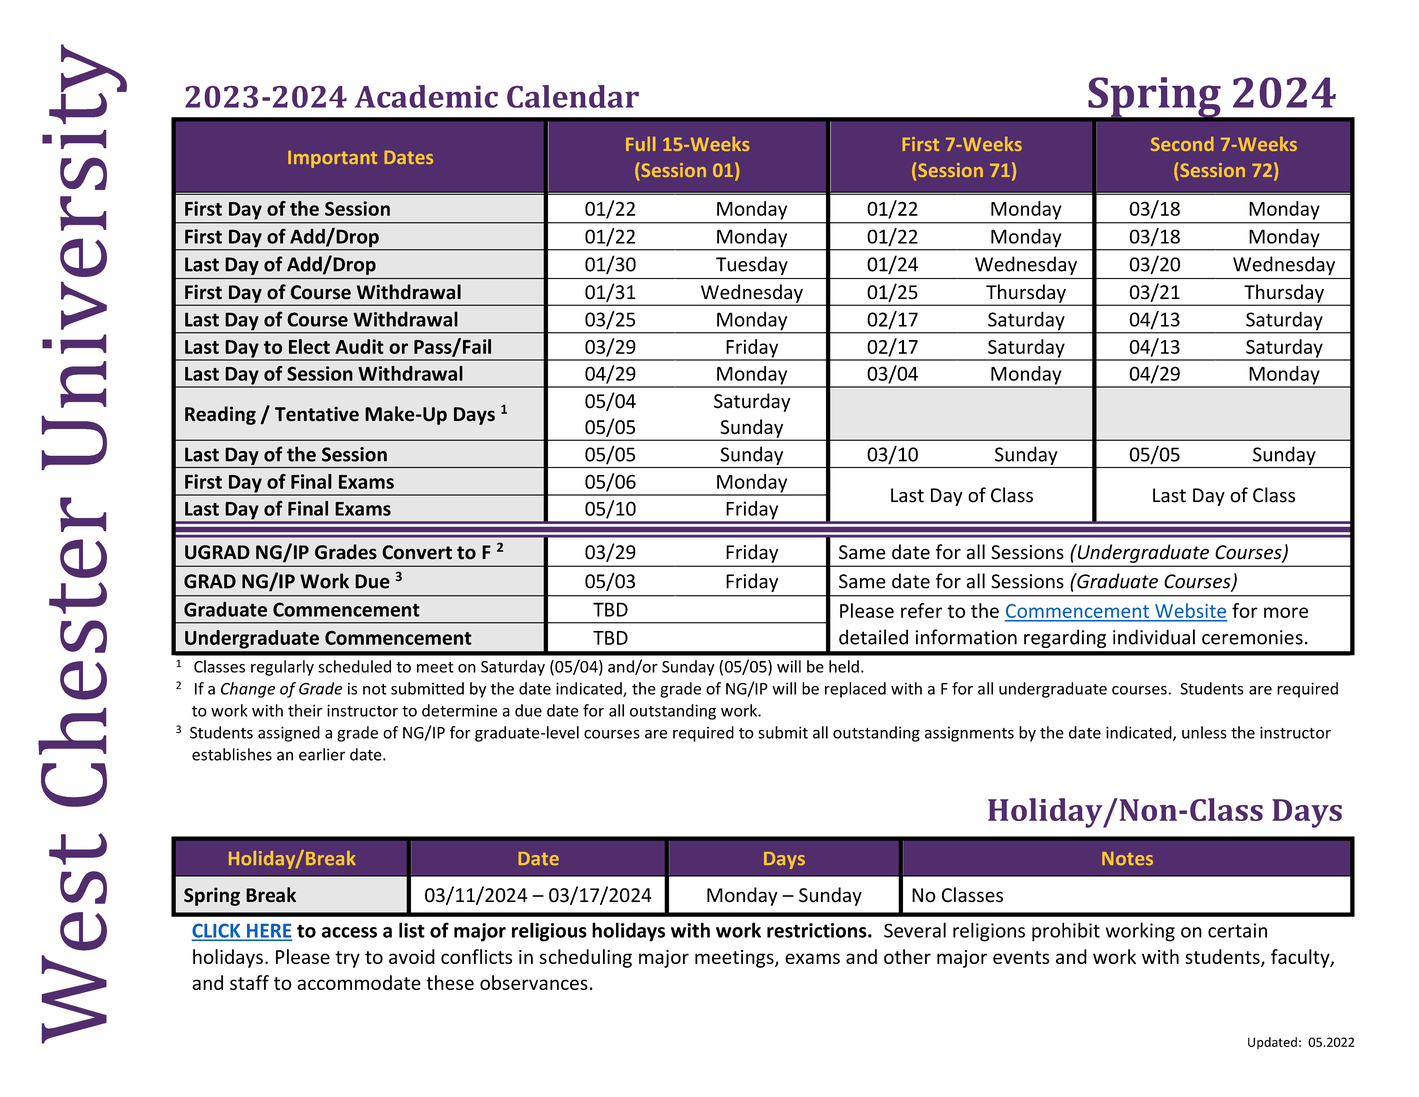 Image resolution: width=1419 pixels, height=1097 pixels. I want to click on Full, so click(640, 144).
